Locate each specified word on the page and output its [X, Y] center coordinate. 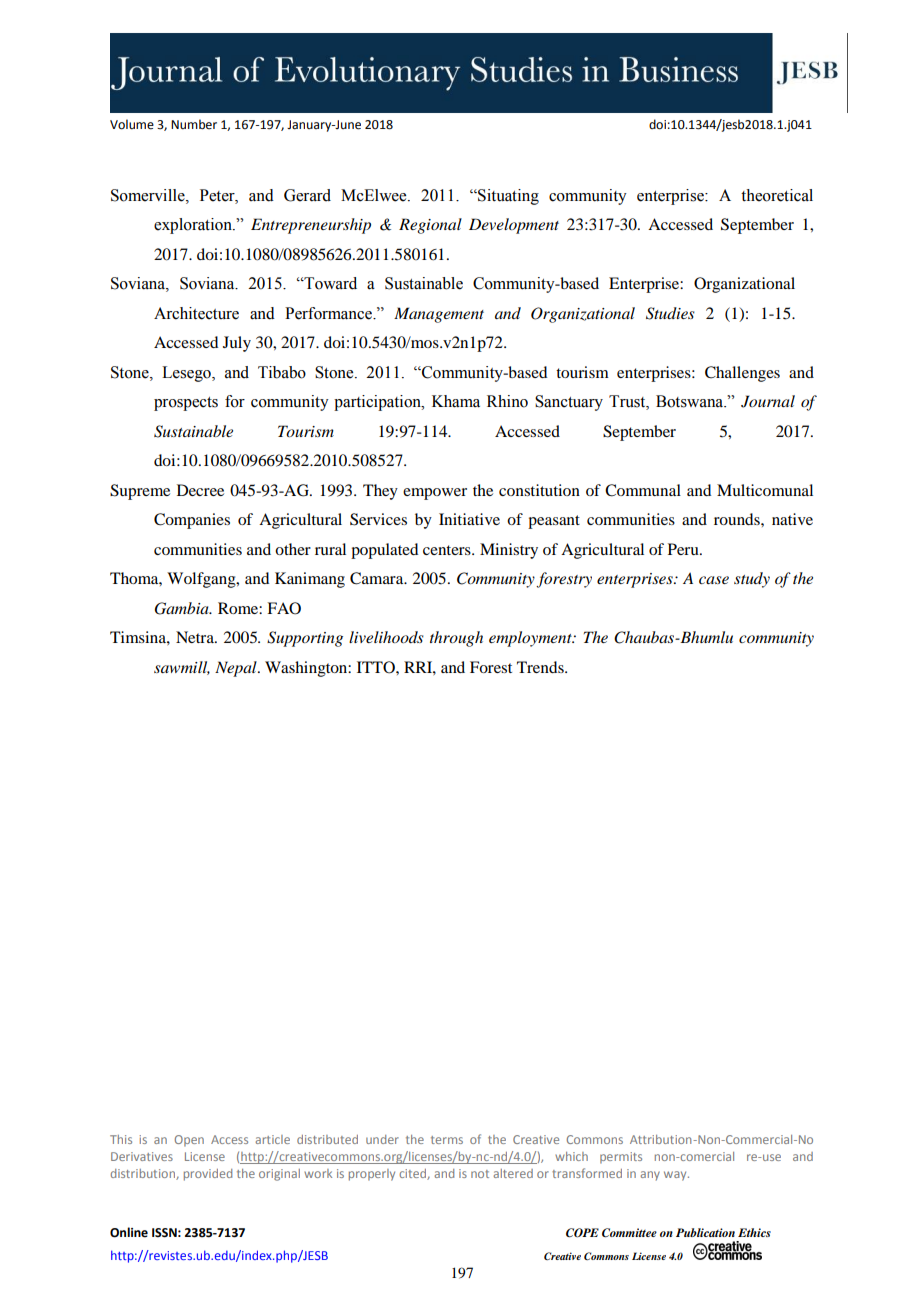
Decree [200, 490]
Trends [541, 667]
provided [208, 1175]
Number [194, 124]
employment [531, 639]
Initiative [469, 519]
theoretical [777, 195]
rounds [738, 519]
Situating [507, 197]
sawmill [182, 668]
